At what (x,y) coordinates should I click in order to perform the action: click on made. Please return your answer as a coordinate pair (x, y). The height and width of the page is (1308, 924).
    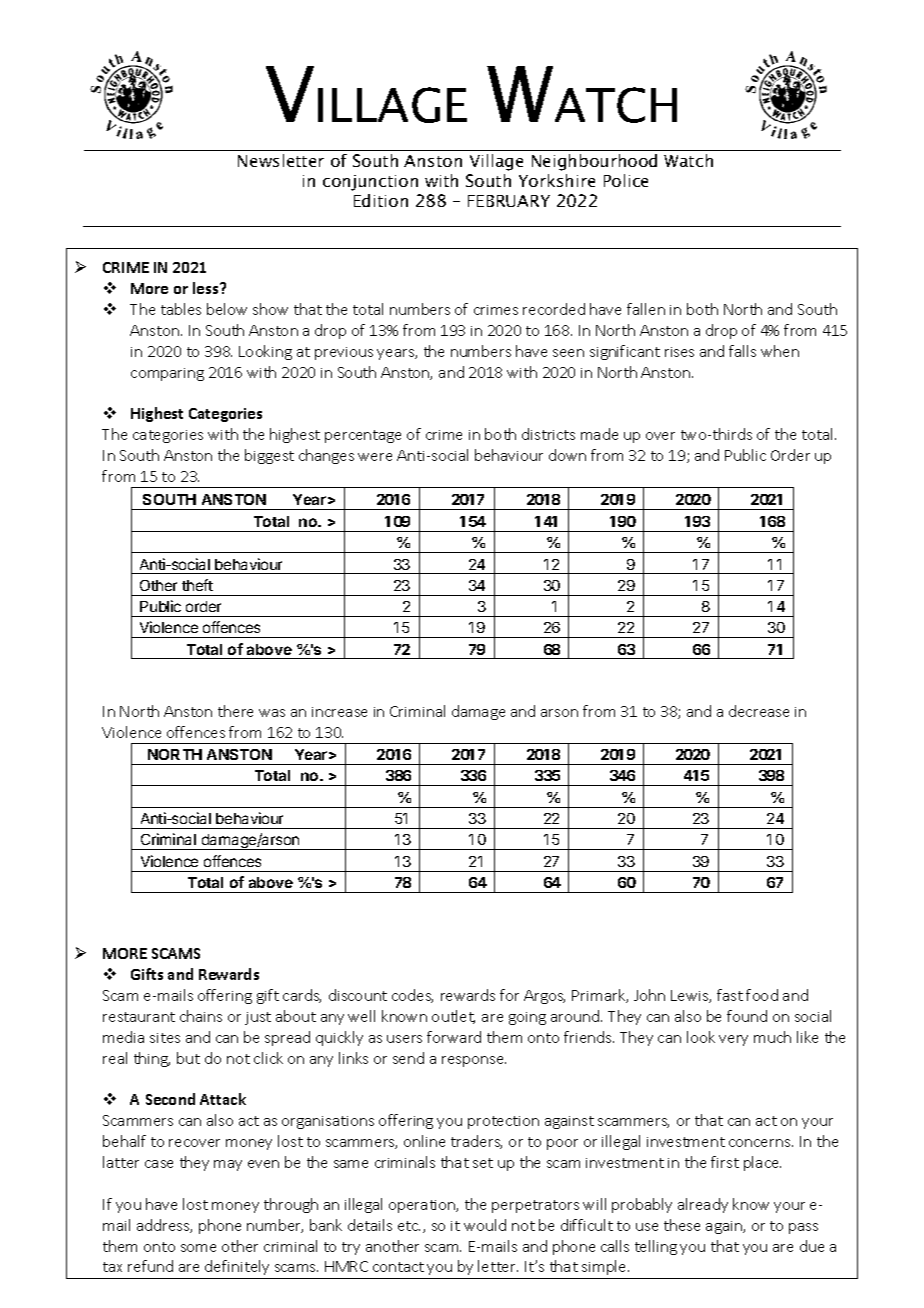
    Looking at the image, I should click on (599, 434).
